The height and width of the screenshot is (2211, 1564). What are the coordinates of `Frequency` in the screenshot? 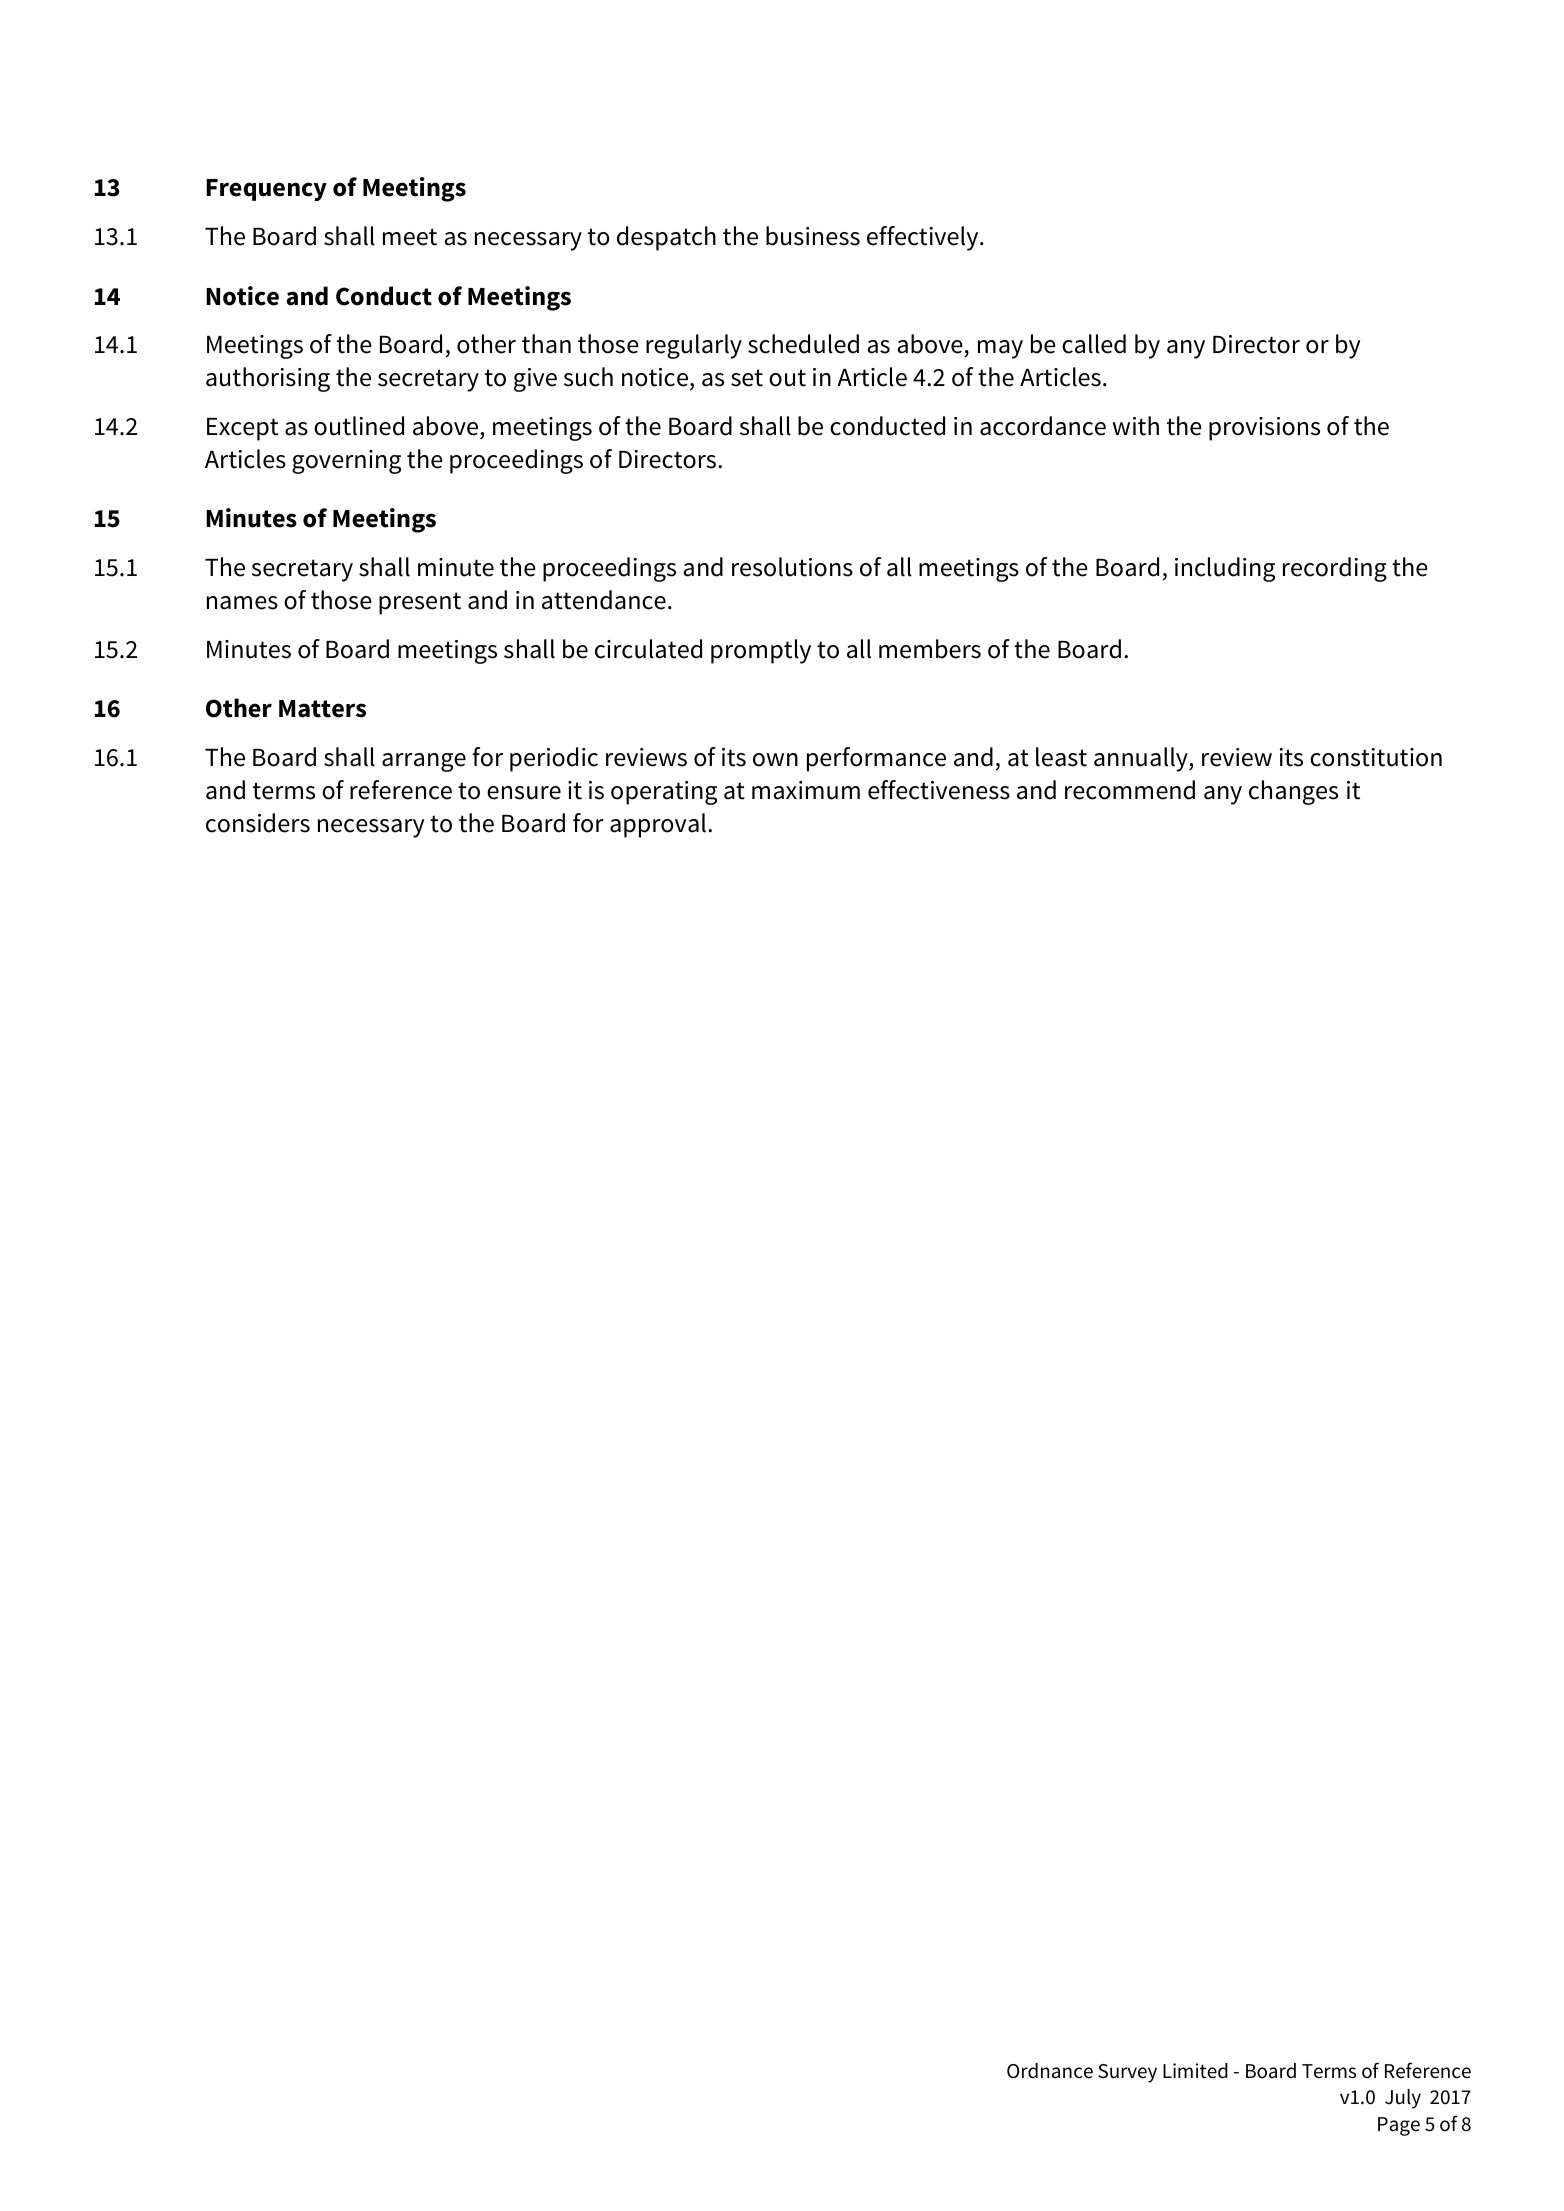 It's located at (266, 190).
